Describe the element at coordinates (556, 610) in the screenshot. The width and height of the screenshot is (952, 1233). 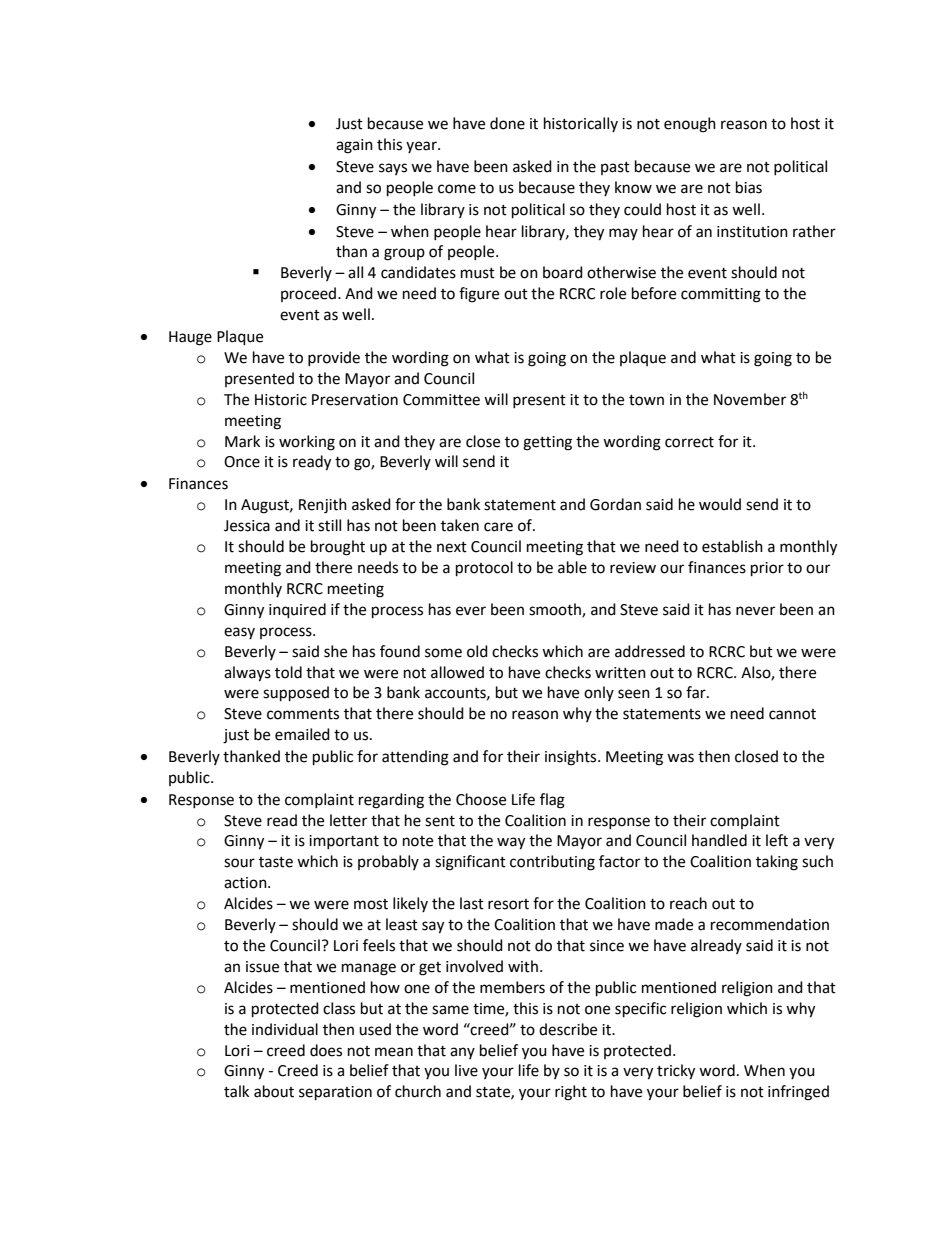
I see `smooth` at that location.
